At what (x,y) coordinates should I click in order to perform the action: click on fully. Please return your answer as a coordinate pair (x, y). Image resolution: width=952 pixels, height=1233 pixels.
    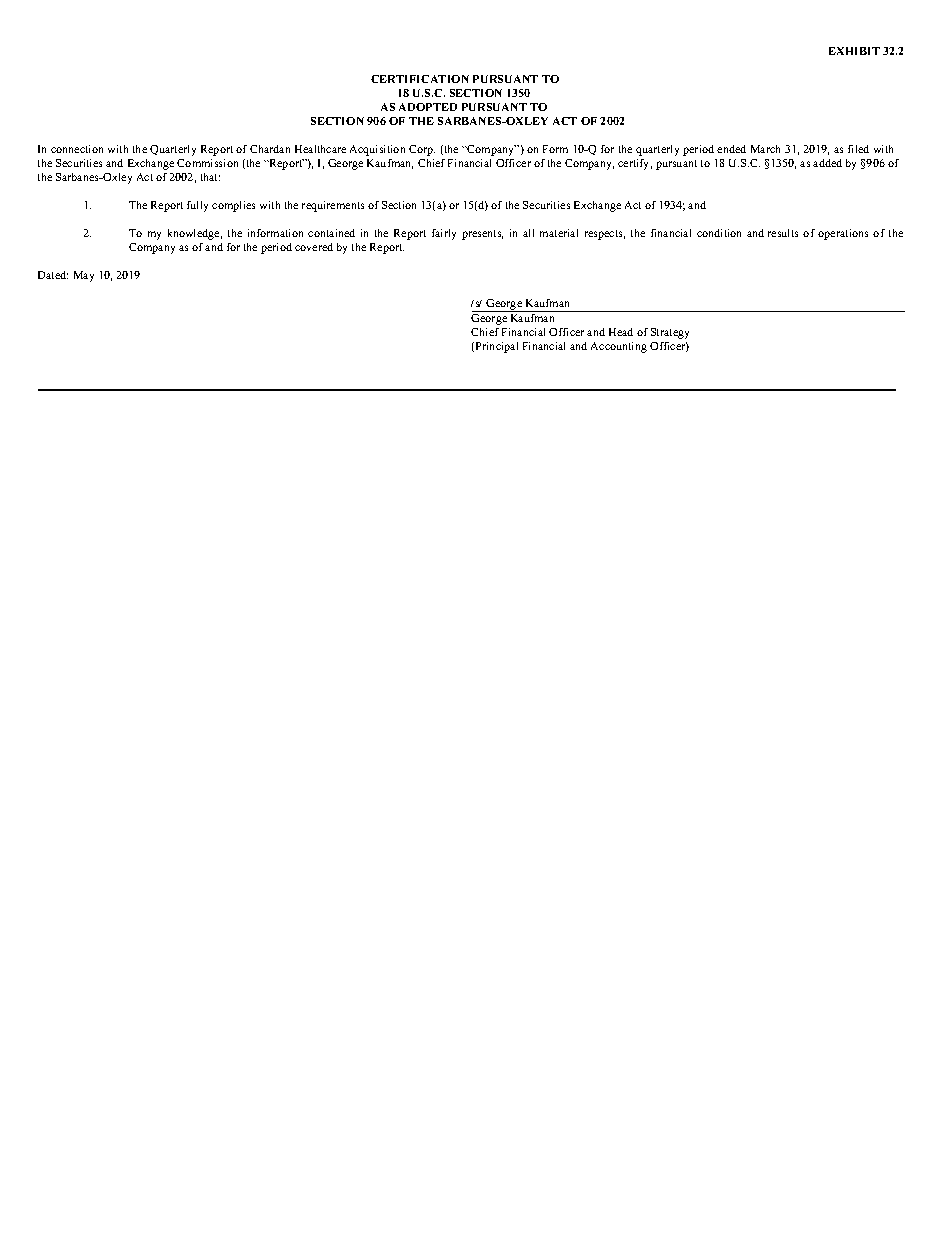
    Looking at the image, I should click on (197, 206).
